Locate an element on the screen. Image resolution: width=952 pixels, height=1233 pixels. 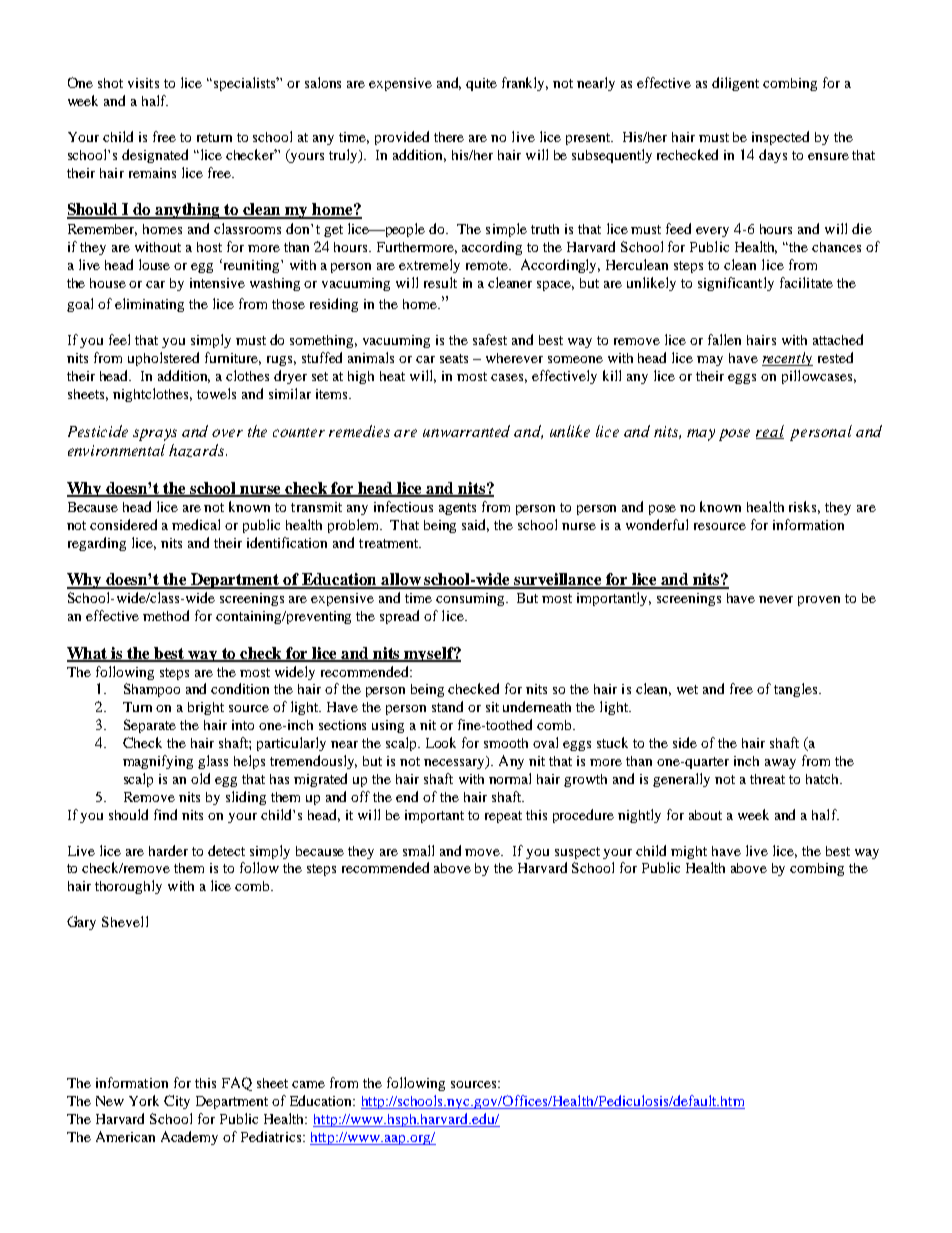
harder is located at coordinates (168, 850).
